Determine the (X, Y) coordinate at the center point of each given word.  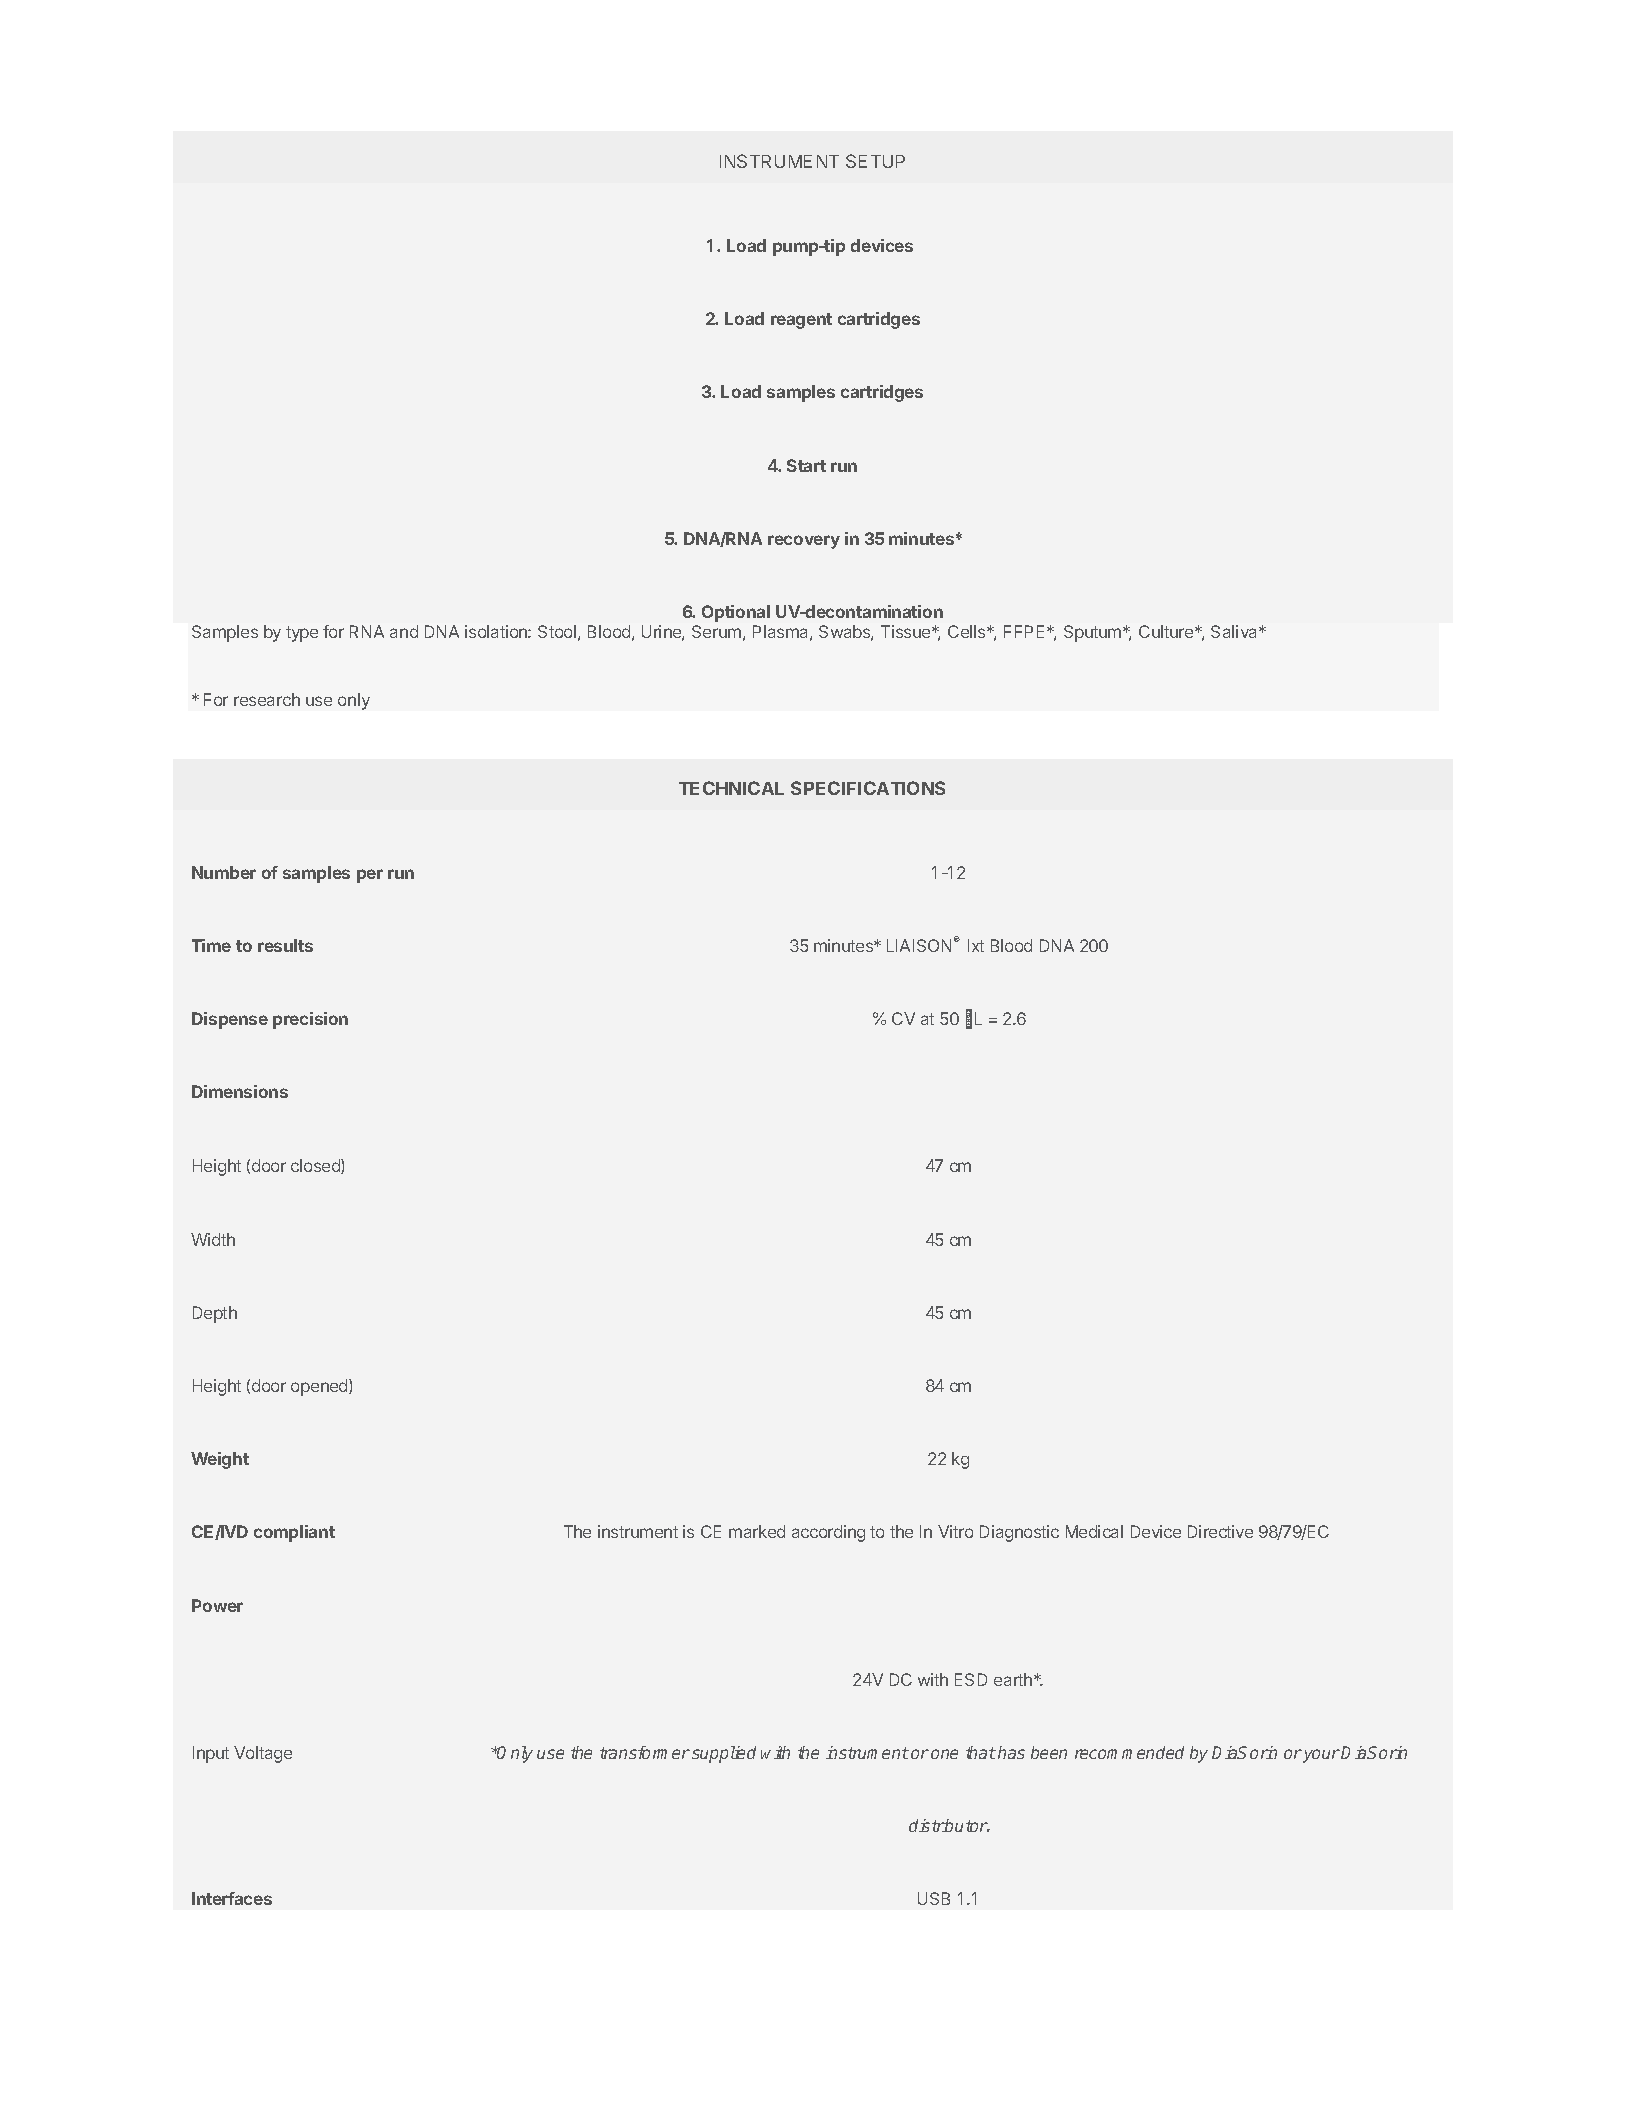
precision (310, 1020)
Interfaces (232, 1898)
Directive (1220, 1531)
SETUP (875, 161)
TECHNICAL (731, 788)
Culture (1167, 631)
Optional (736, 613)
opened (320, 1387)
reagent (801, 321)
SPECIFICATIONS (868, 788)
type (302, 634)
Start (806, 465)
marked (757, 1531)
